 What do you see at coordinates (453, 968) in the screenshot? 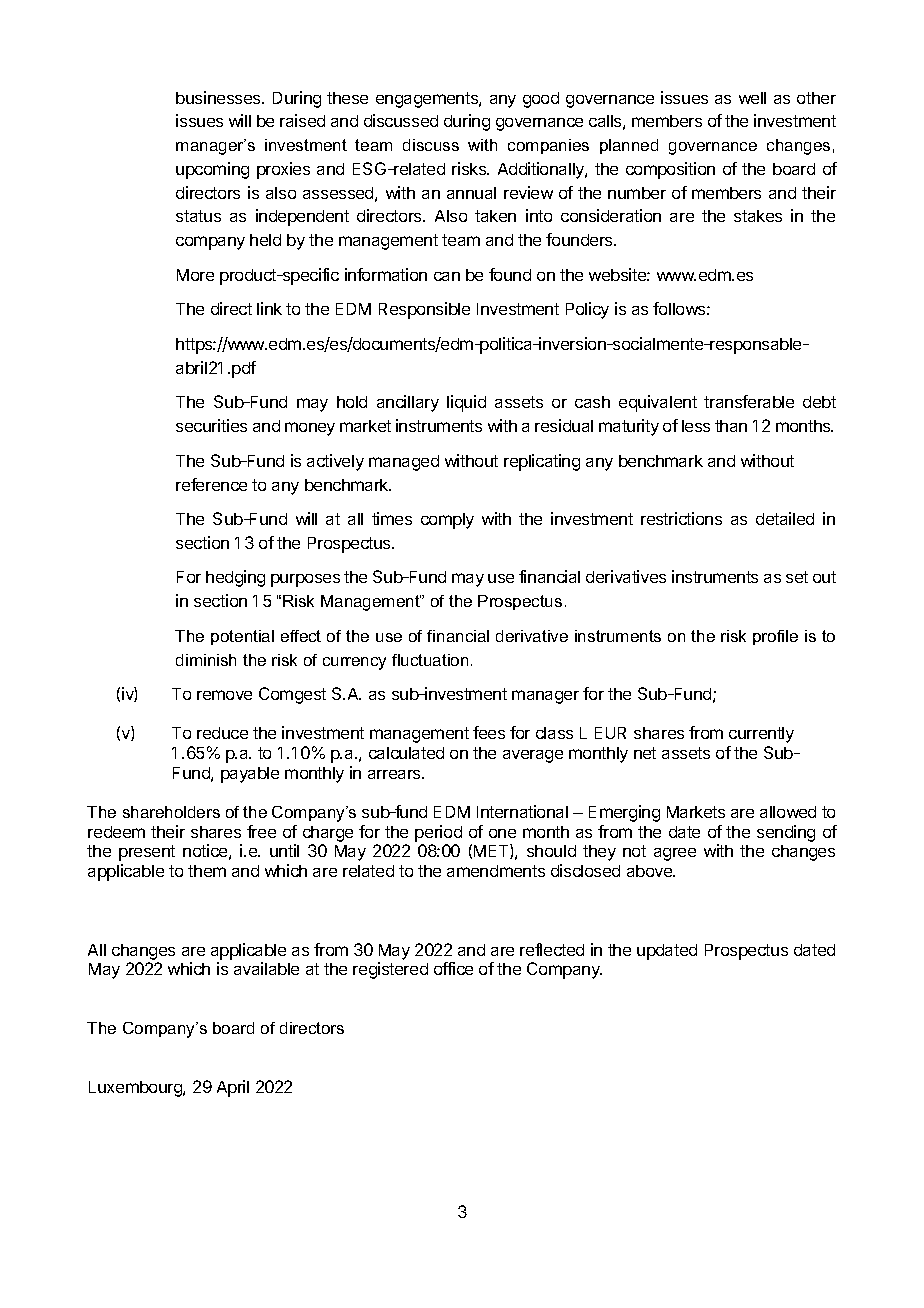
I see `office` at bounding box center [453, 968].
